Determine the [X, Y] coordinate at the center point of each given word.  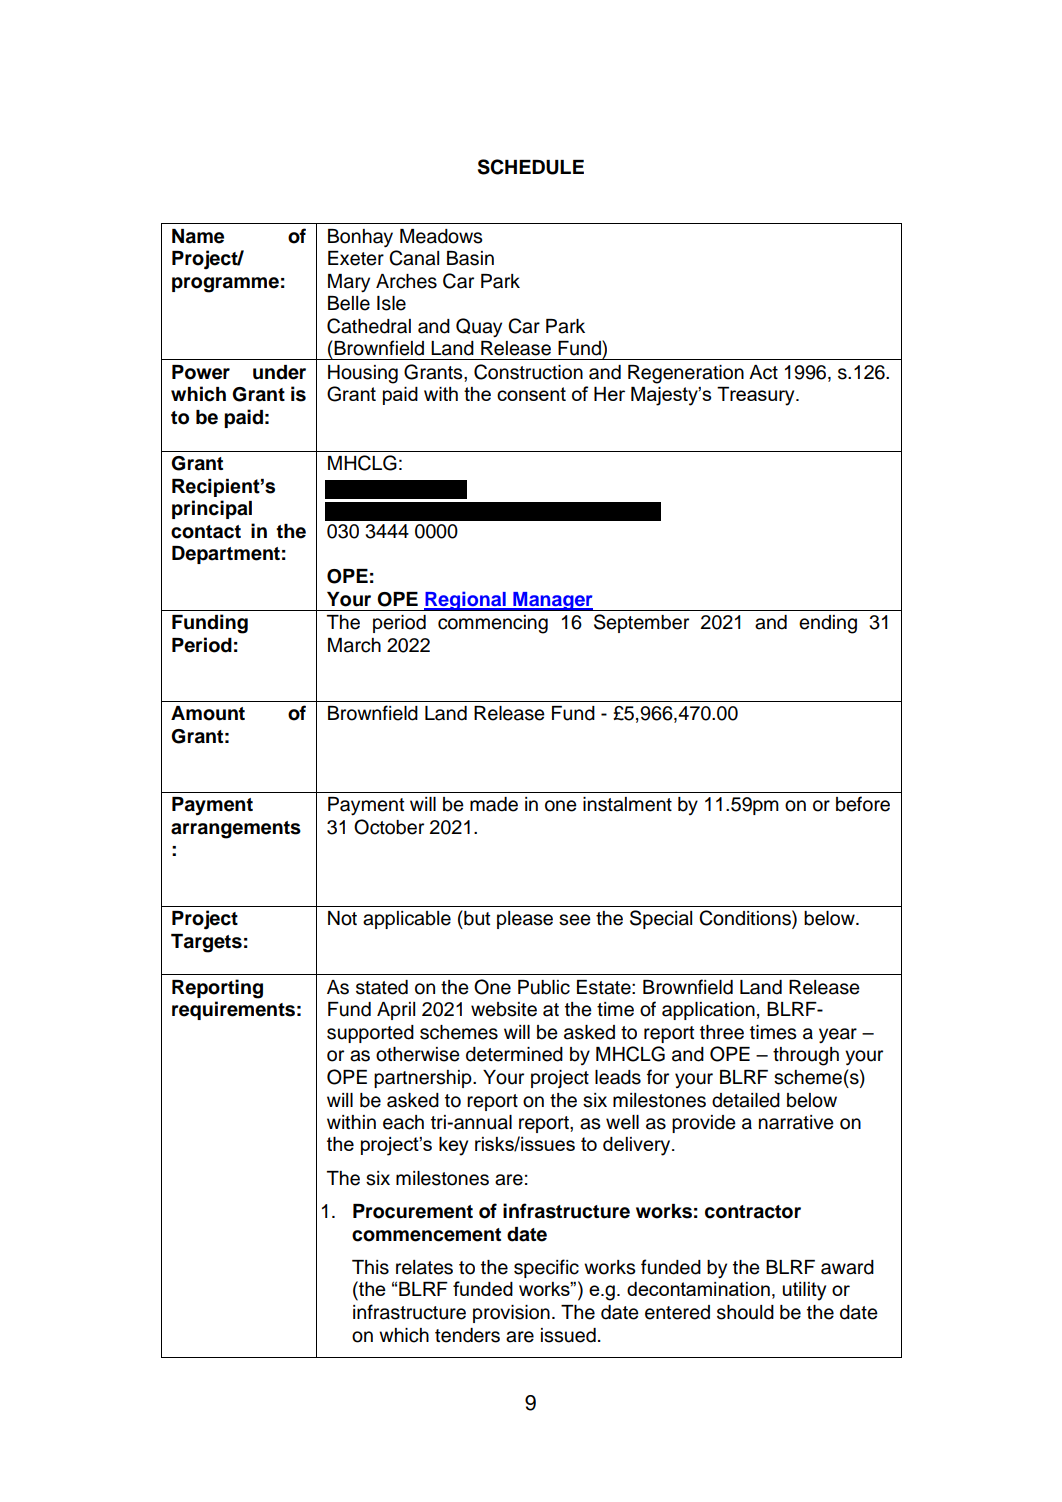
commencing [493, 624]
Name [198, 236]
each [403, 1122]
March [354, 645]
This [370, 1267]
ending [828, 624]
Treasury [757, 396]
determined [514, 1054]
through [806, 1056]
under [279, 372]
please [525, 920]
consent [531, 394]
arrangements [236, 830]
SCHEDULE [531, 167]
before [863, 804]
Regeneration [686, 374]
